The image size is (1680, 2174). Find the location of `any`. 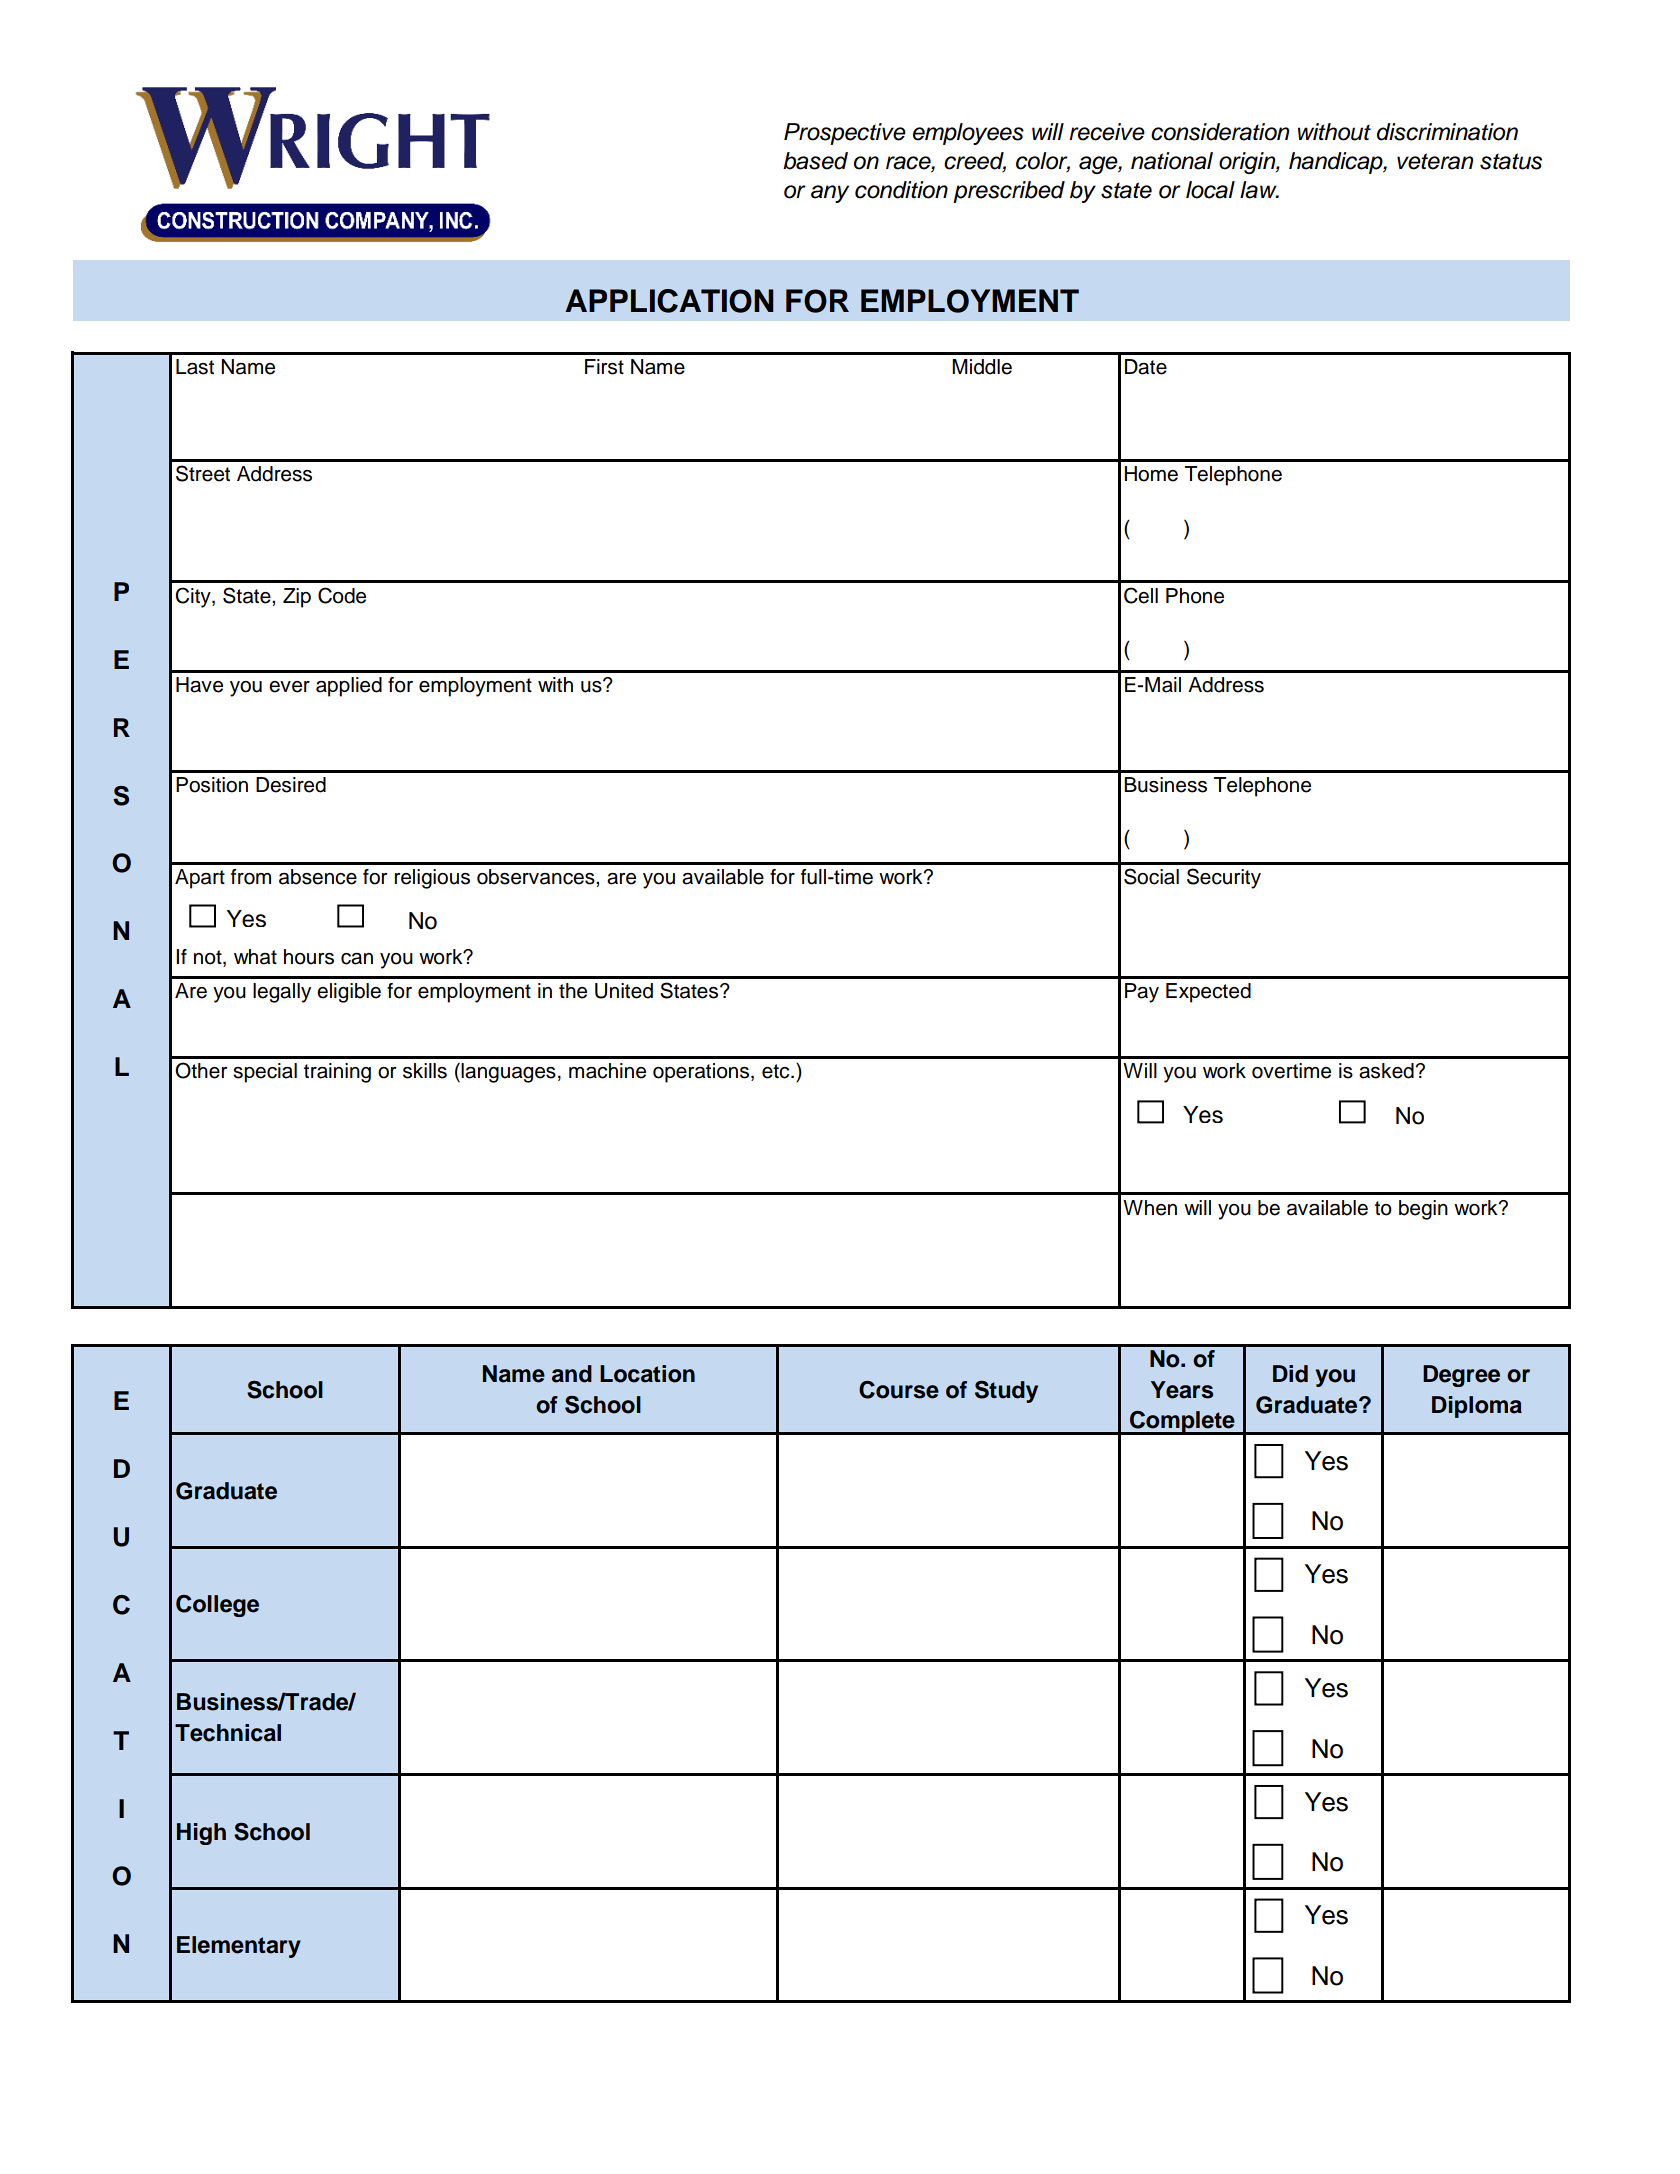

any is located at coordinates (830, 194).
